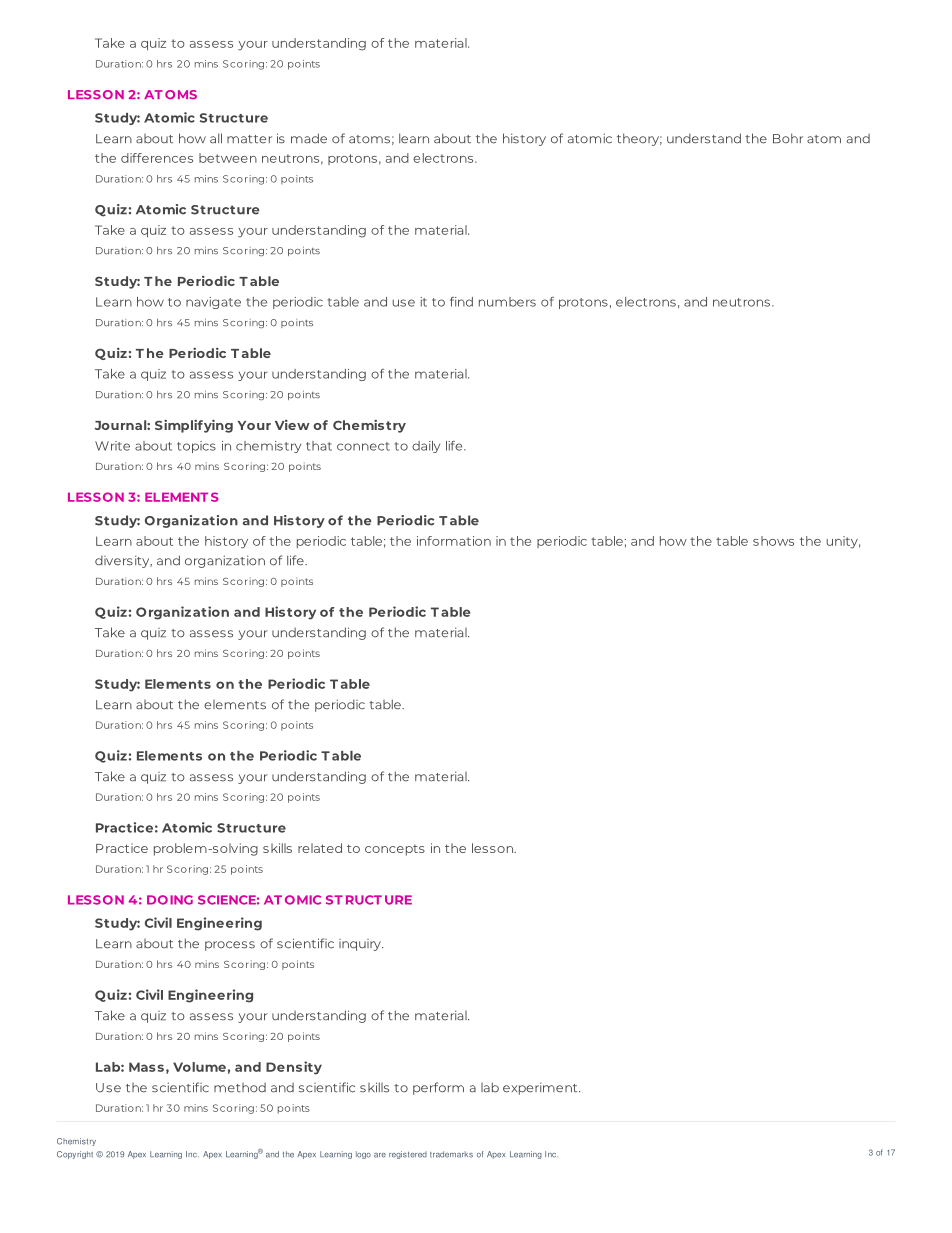 Image resolution: width=952 pixels, height=1233 pixels. I want to click on concepts, so click(395, 850).
